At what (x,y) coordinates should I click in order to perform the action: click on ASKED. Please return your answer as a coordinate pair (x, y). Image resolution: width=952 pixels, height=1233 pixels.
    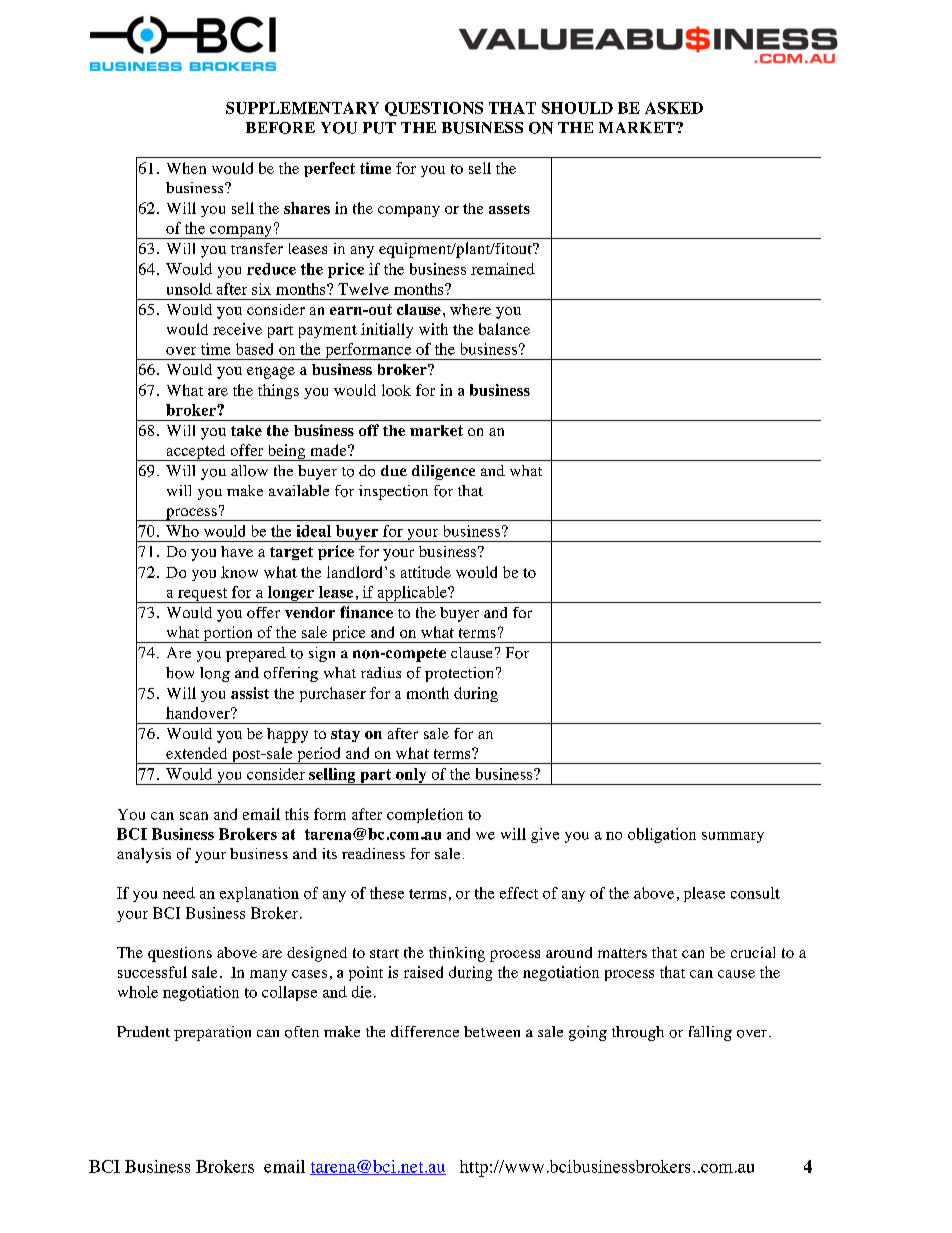
    Looking at the image, I should click on (674, 108).
